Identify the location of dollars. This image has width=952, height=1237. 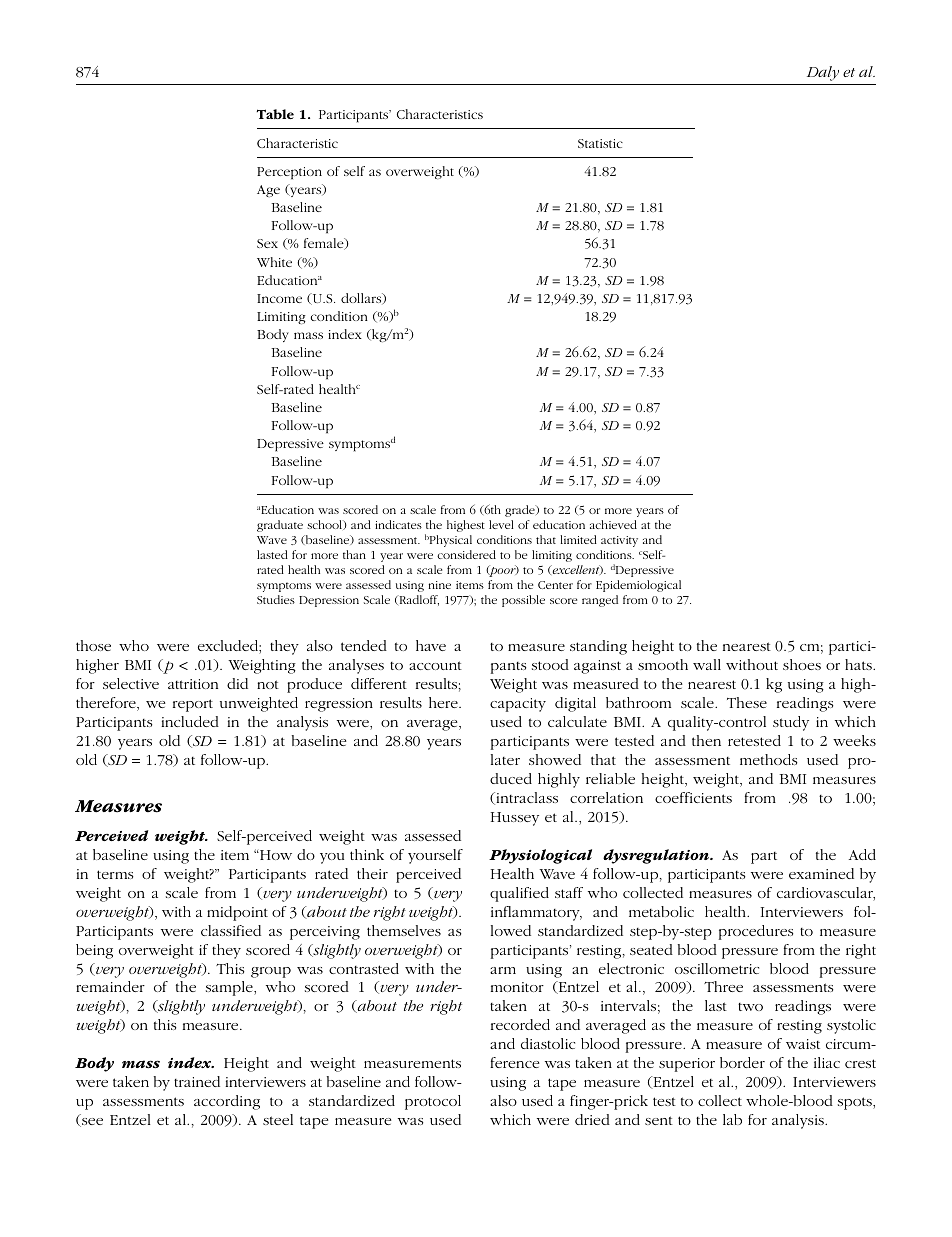
(362, 299).
